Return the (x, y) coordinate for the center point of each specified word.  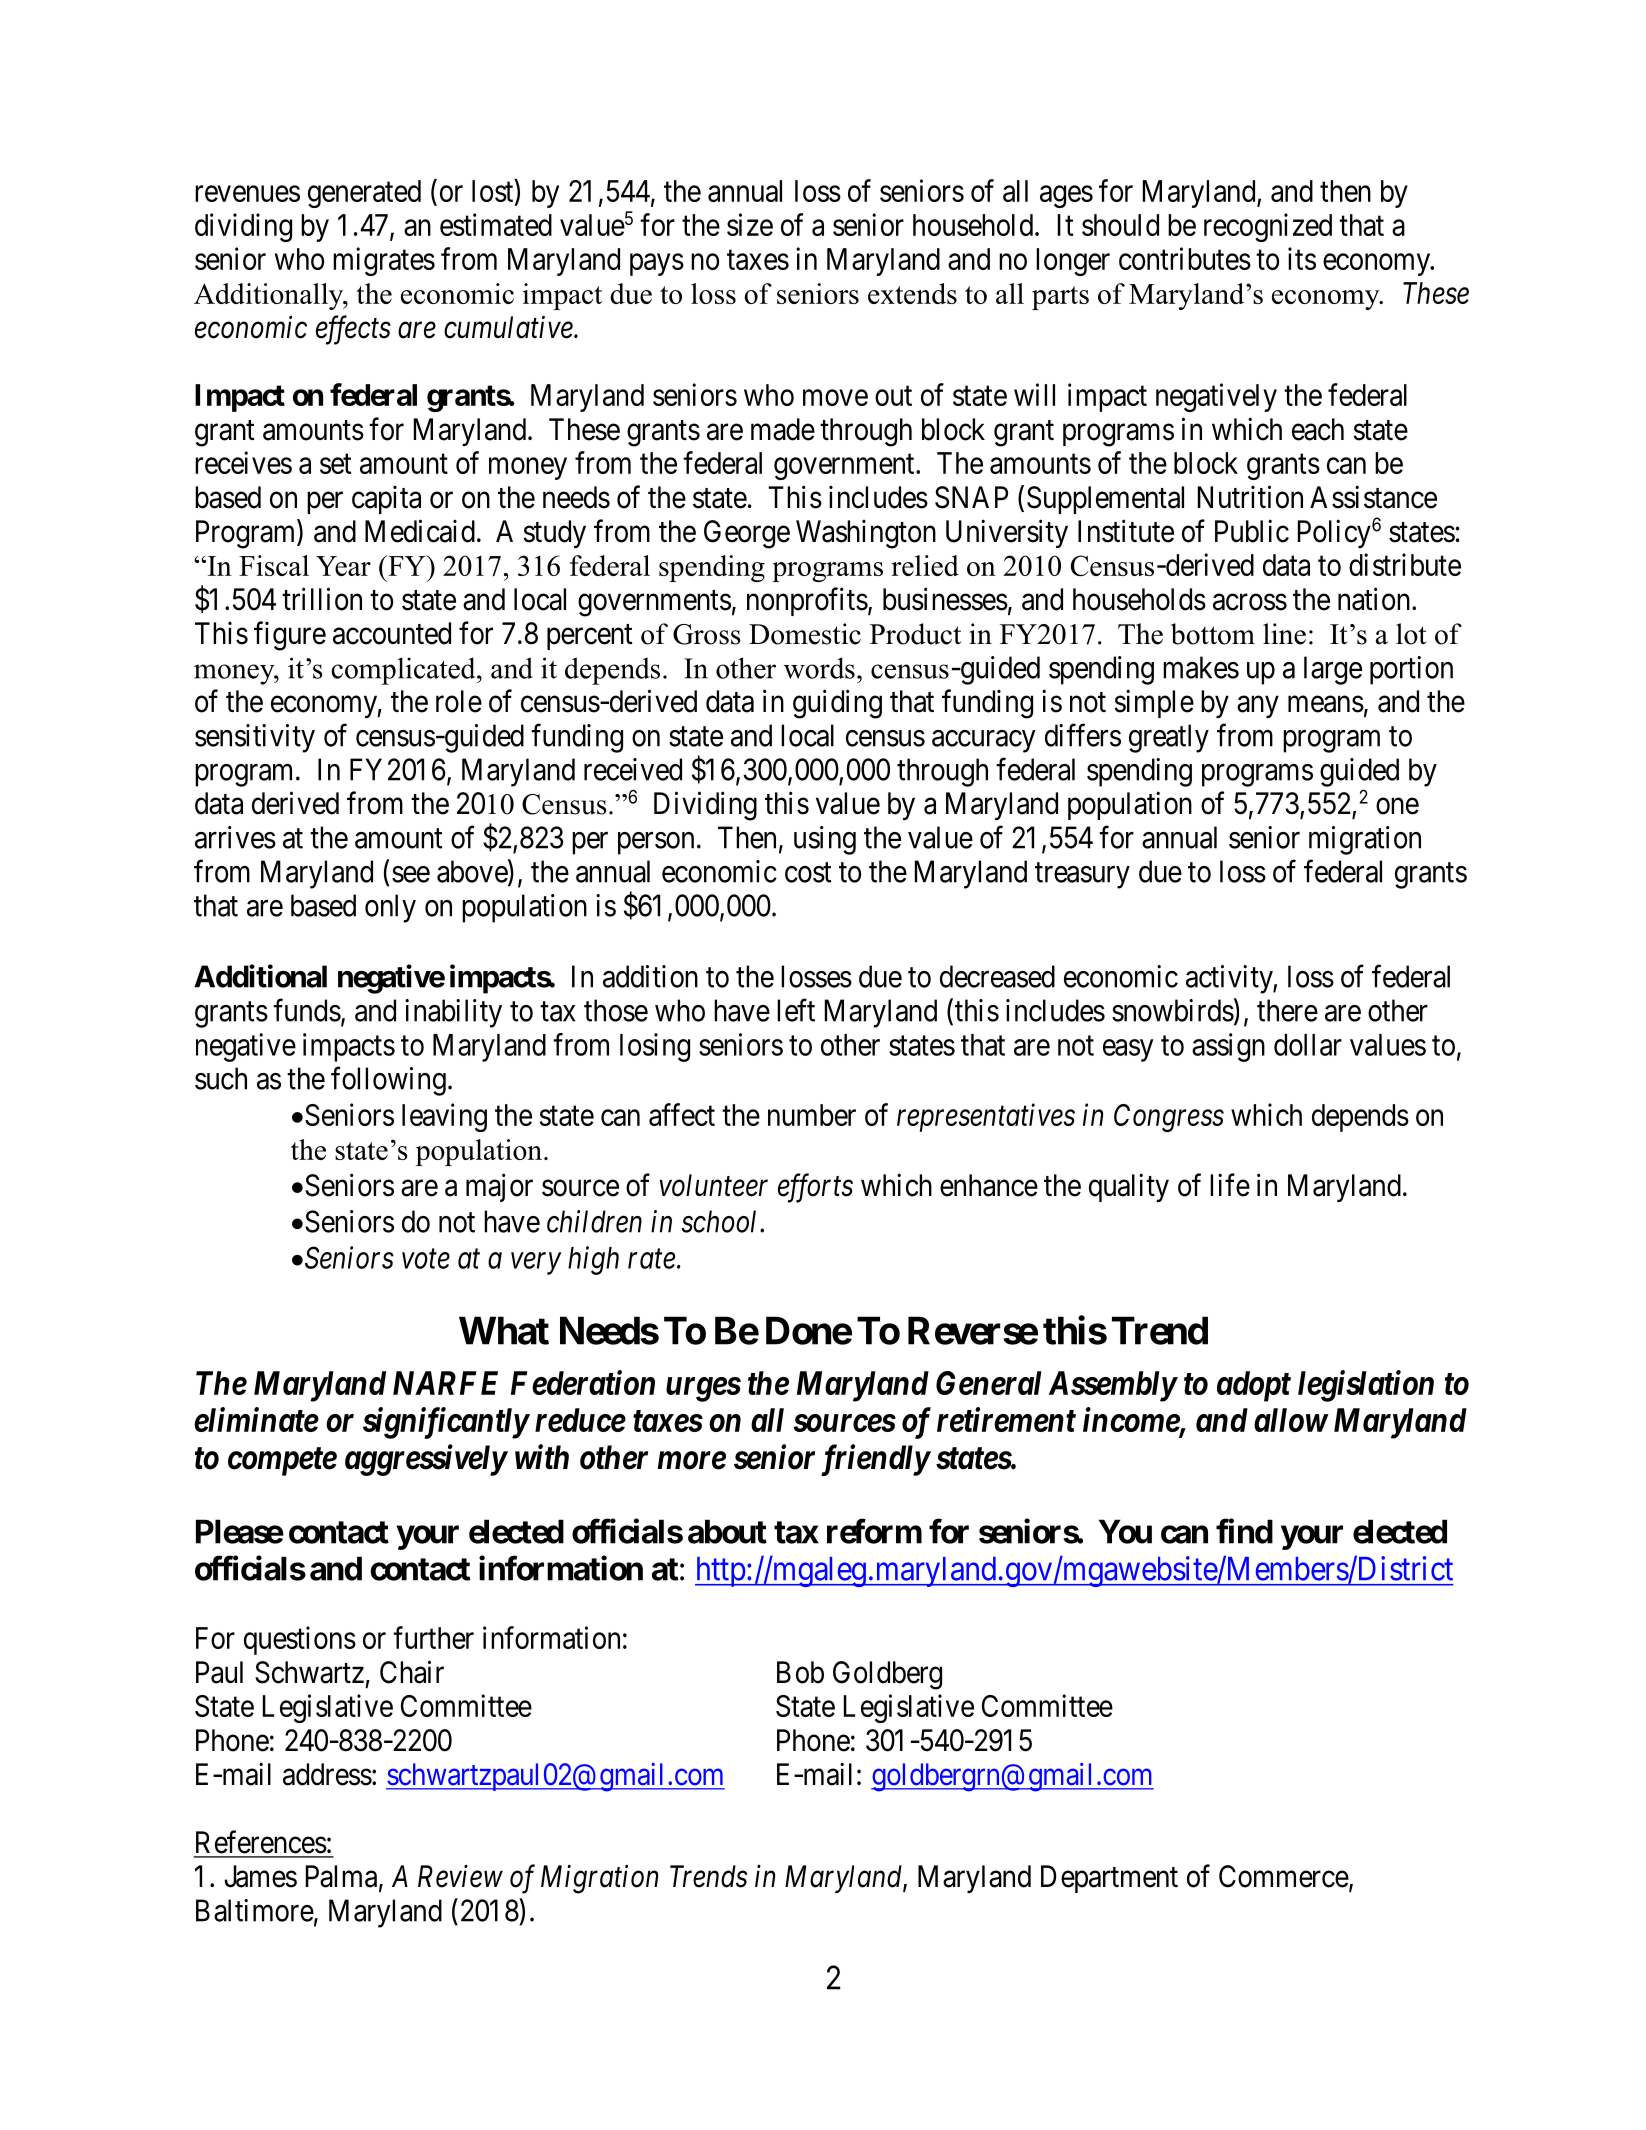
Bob (800, 1672)
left (796, 1010)
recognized (1268, 227)
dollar (1308, 1045)
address (327, 1774)
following (388, 1081)
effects (353, 330)
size (750, 224)
